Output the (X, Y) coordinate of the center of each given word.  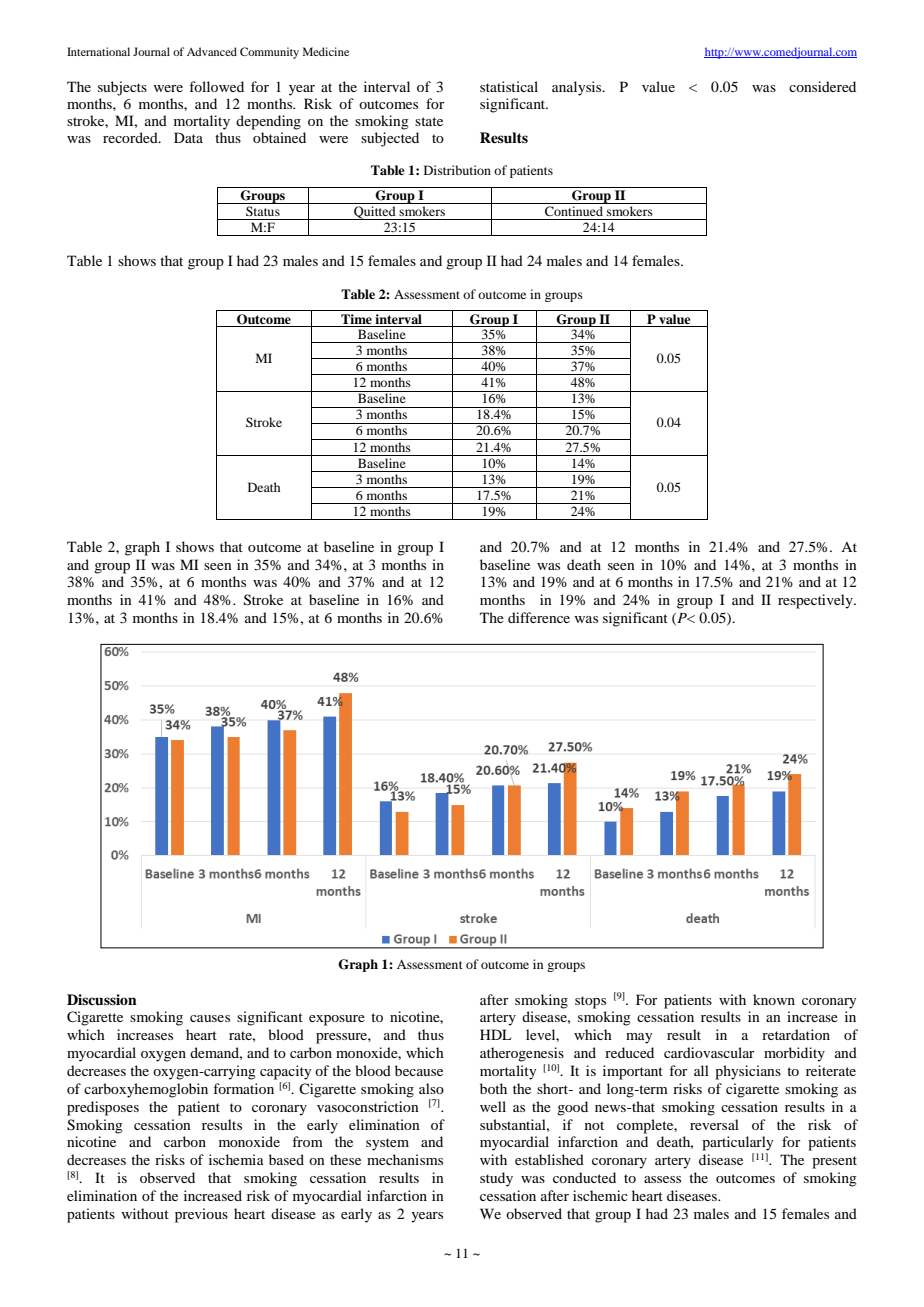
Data (188, 137)
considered (822, 86)
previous (201, 1215)
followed (216, 86)
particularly (737, 1143)
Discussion (102, 999)
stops (590, 1002)
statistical (509, 86)
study (496, 1179)
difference (539, 617)
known (774, 999)
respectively (816, 601)
